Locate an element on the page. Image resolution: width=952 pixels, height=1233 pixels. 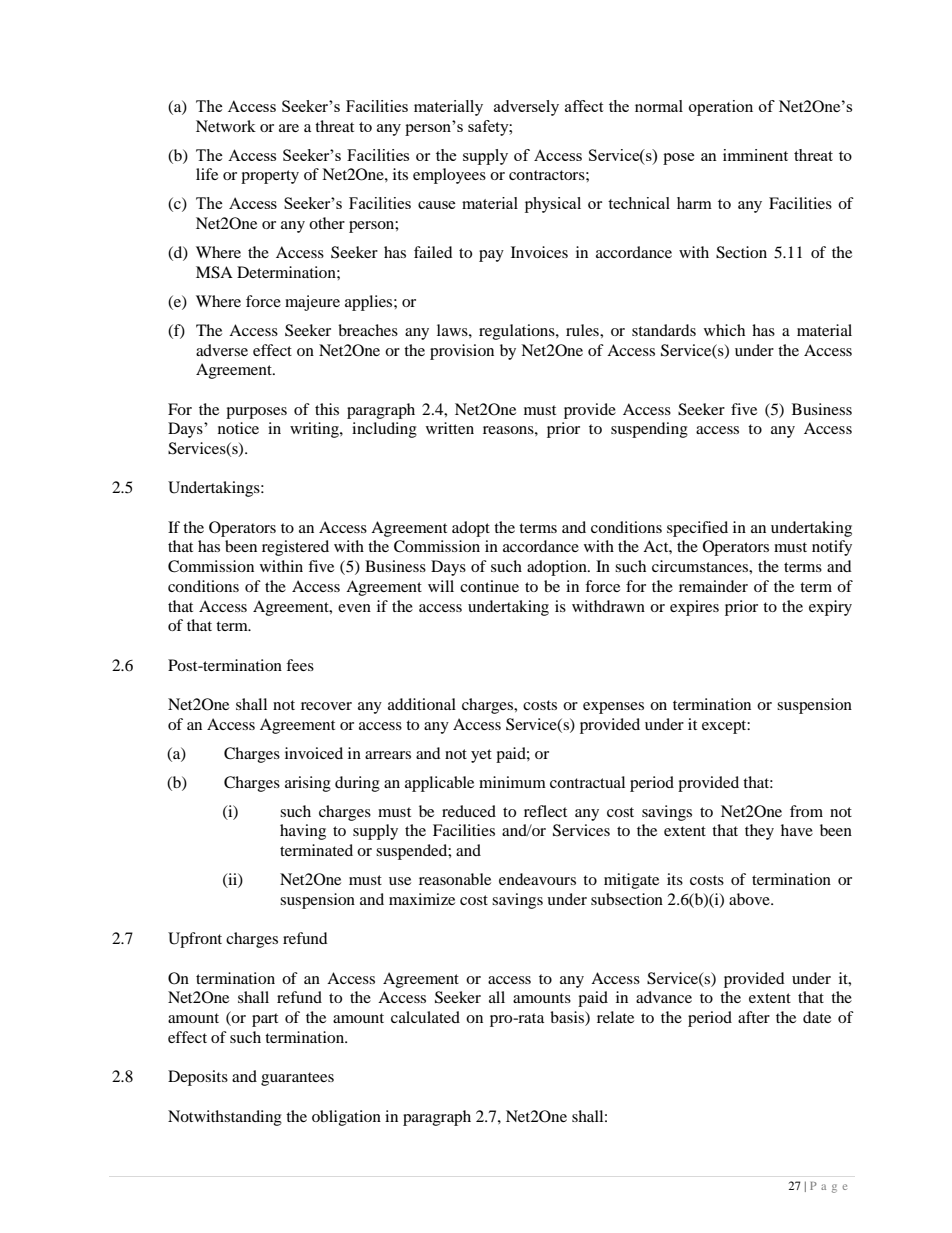
endeavours is located at coordinates (537, 879).
